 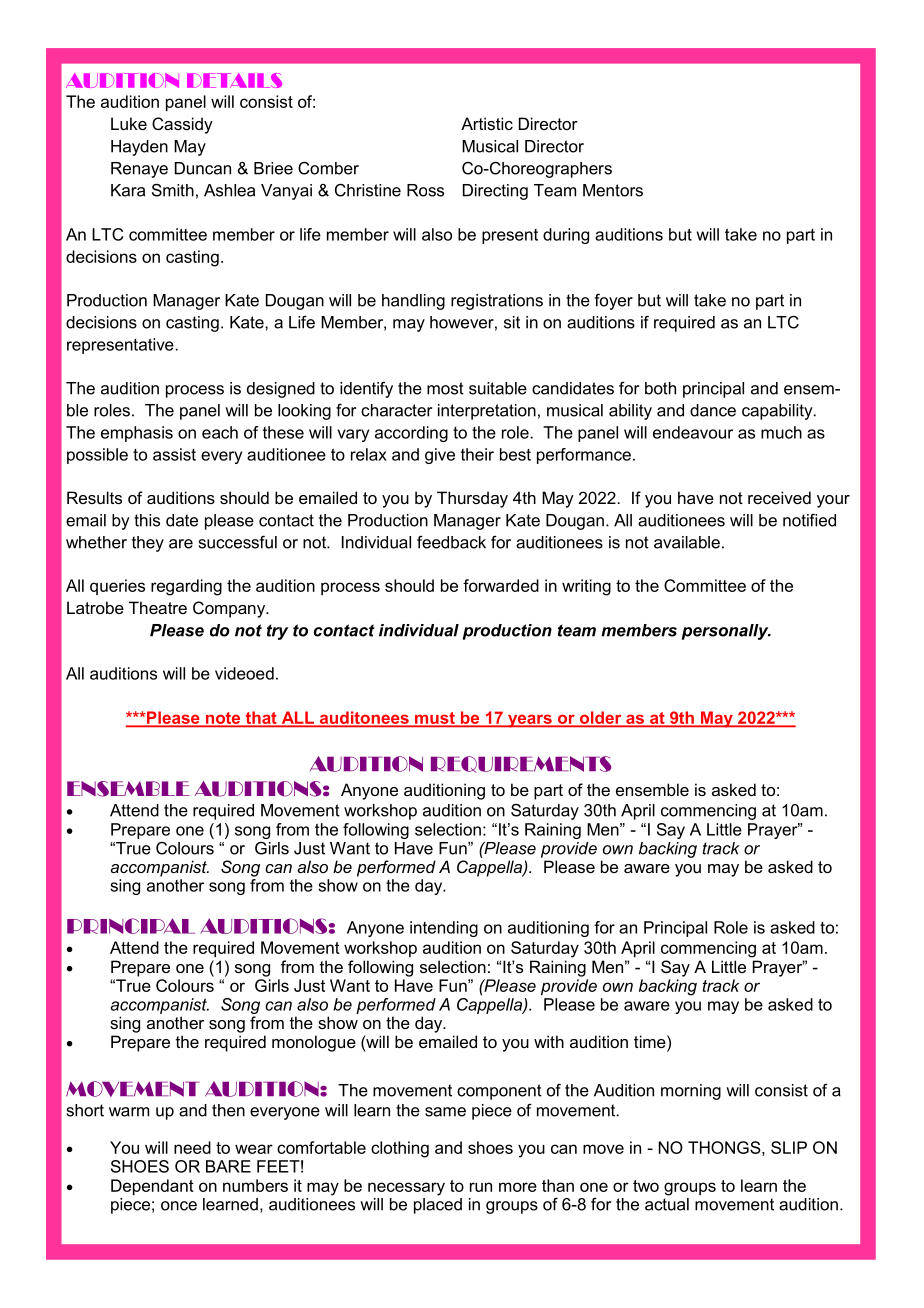 What do you see at coordinates (152, 1187) in the page?
I see `Dependant` at bounding box center [152, 1187].
